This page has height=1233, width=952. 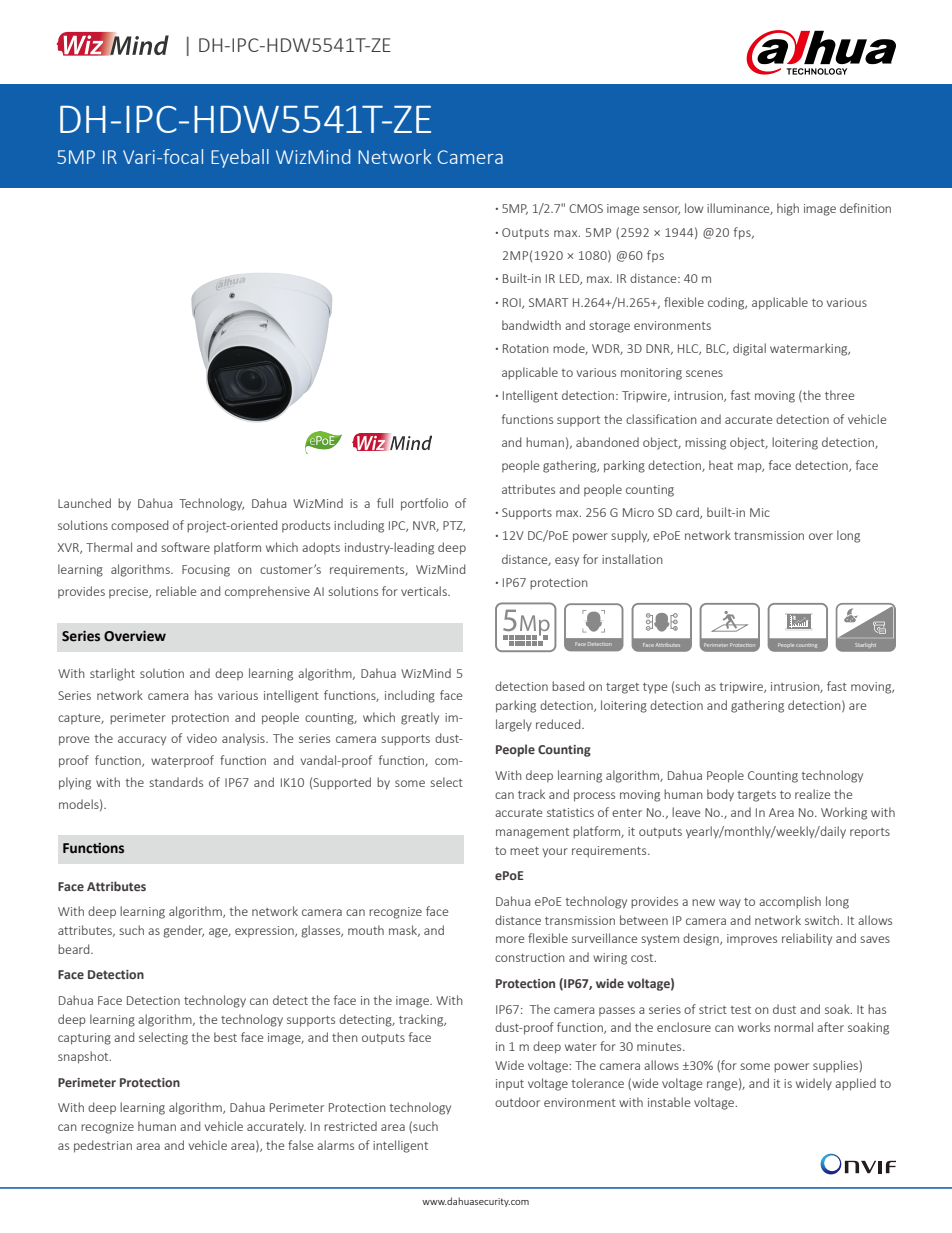 I want to click on CMOS, so click(x=586, y=208).
